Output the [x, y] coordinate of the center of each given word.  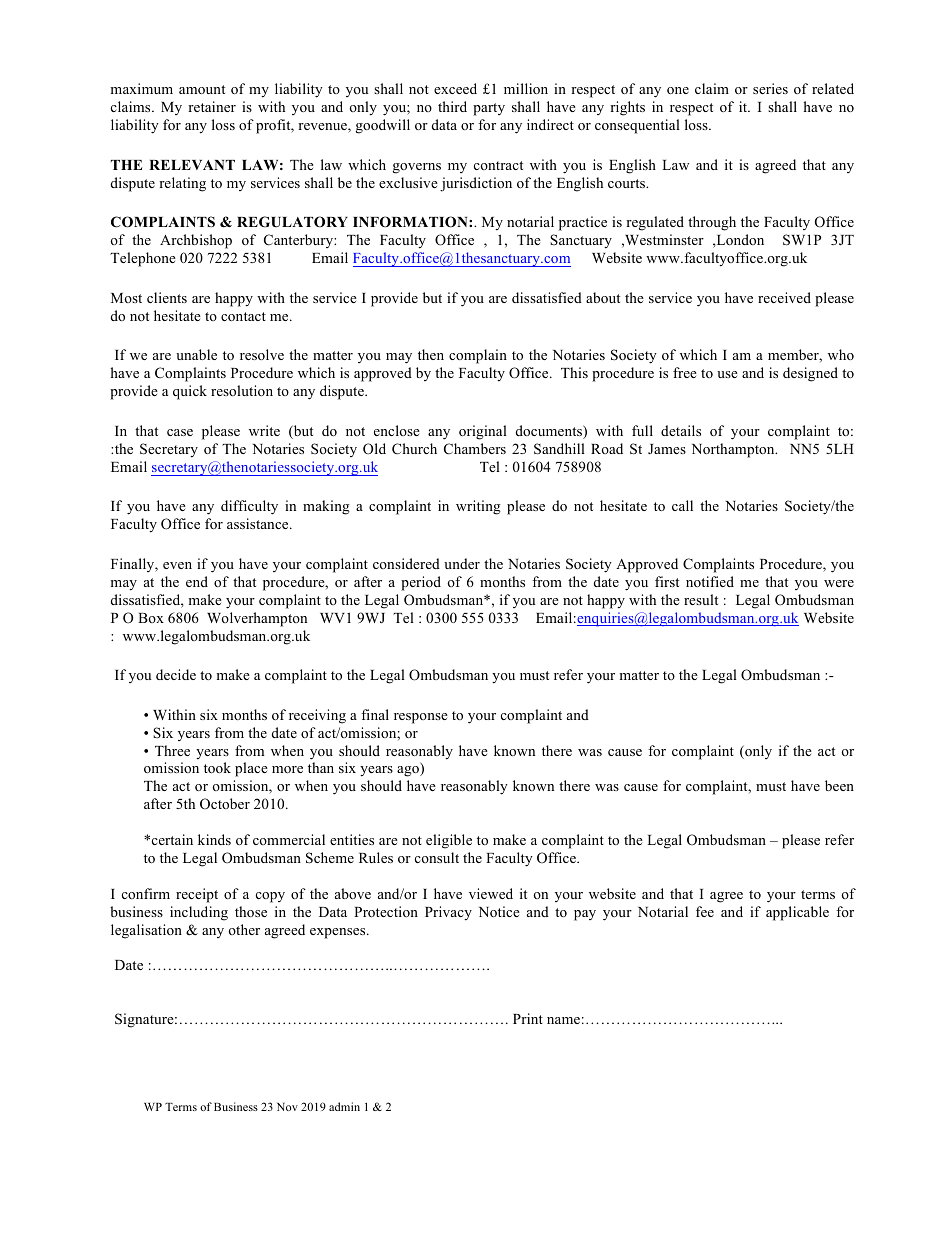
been [839, 785]
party [489, 109]
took [217, 767]
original [483, 432]
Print [528, 1018]
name [563, 1020]
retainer [212, 106]
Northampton [734, 450]
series [770, 88]
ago [409, 771]
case [180, 432]
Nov [287, 1107]
